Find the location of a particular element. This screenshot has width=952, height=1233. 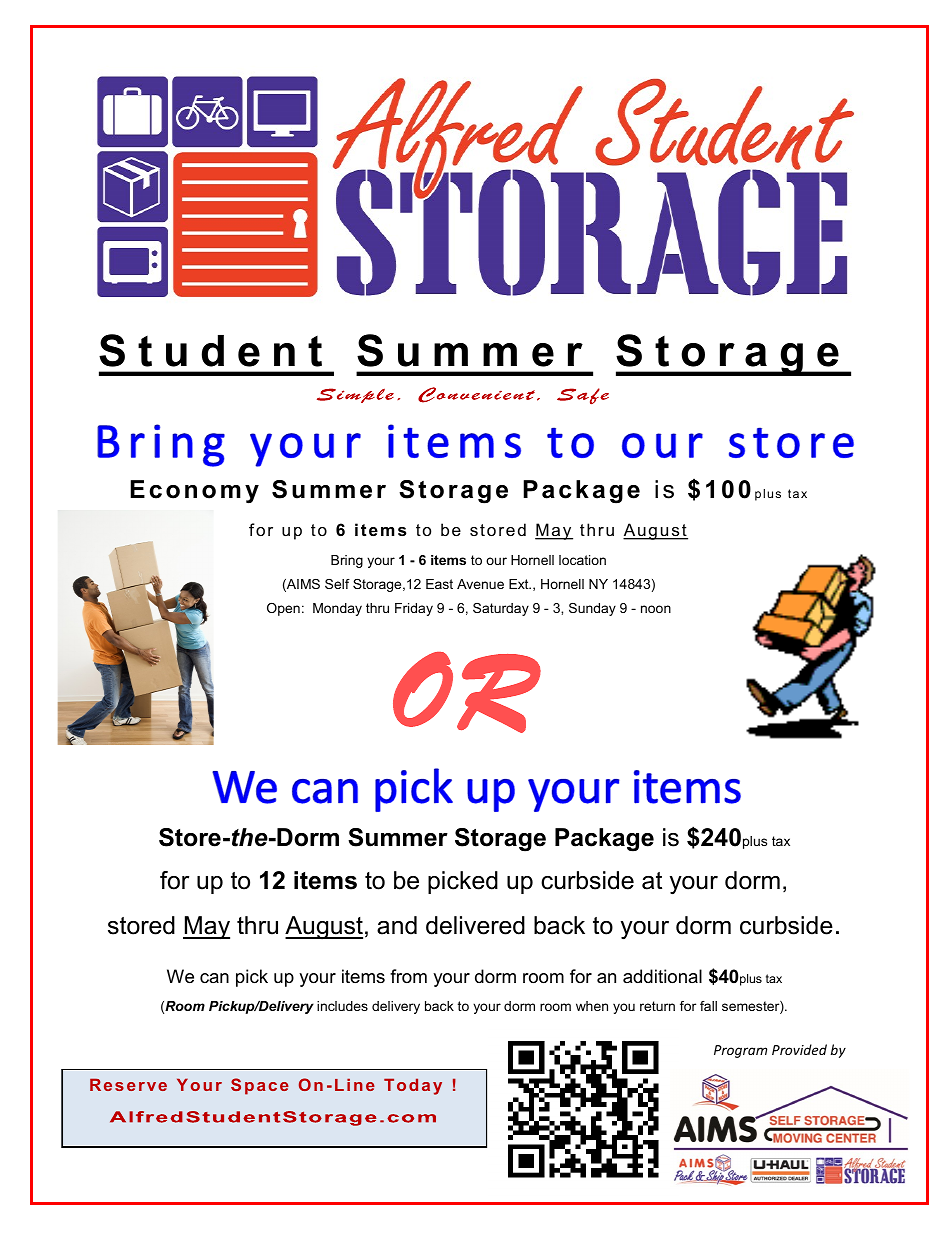

Today is located at coordinates (413, 1086).
